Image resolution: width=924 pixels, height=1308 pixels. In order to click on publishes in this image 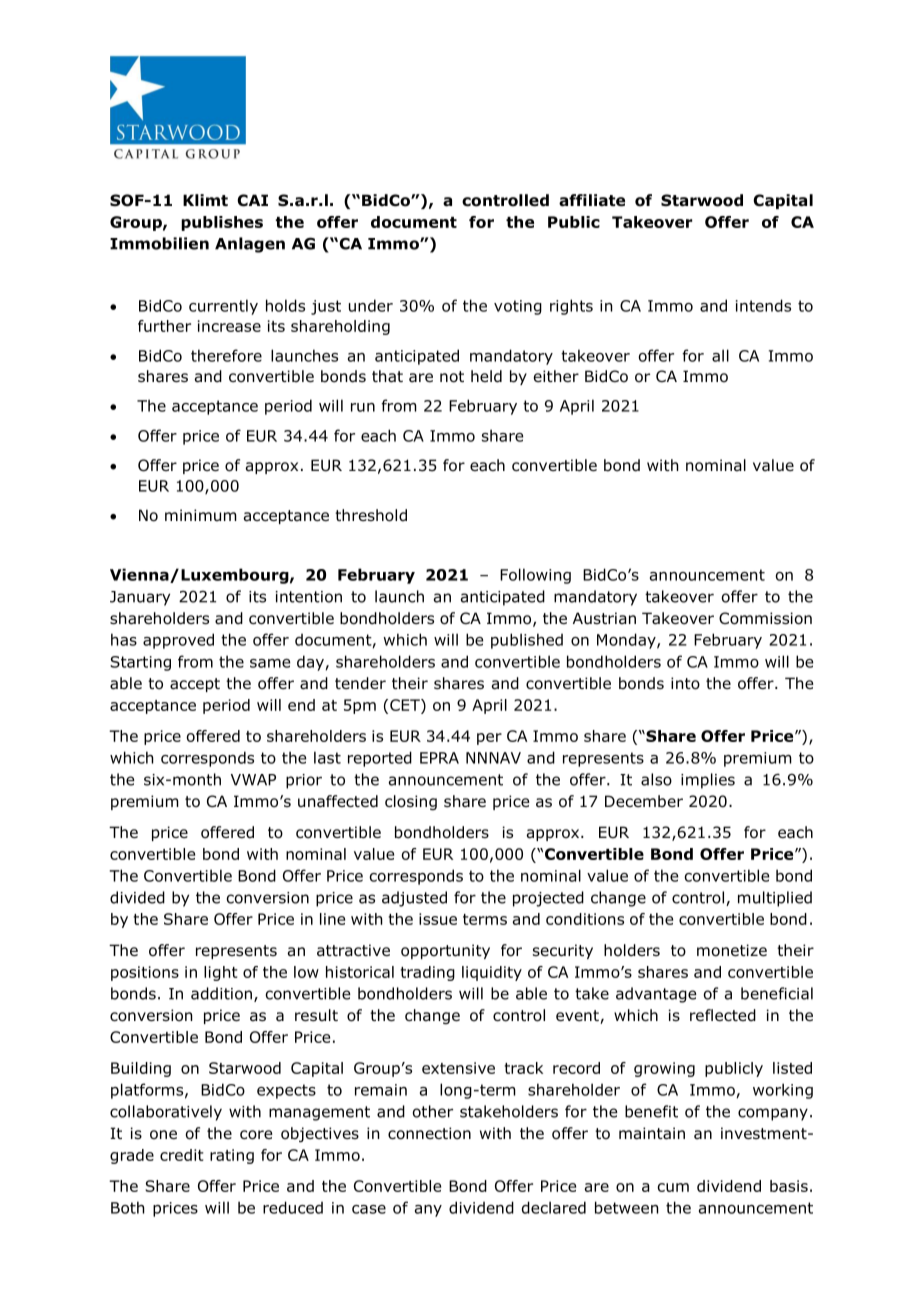, I will do `click(222, 223)`.
